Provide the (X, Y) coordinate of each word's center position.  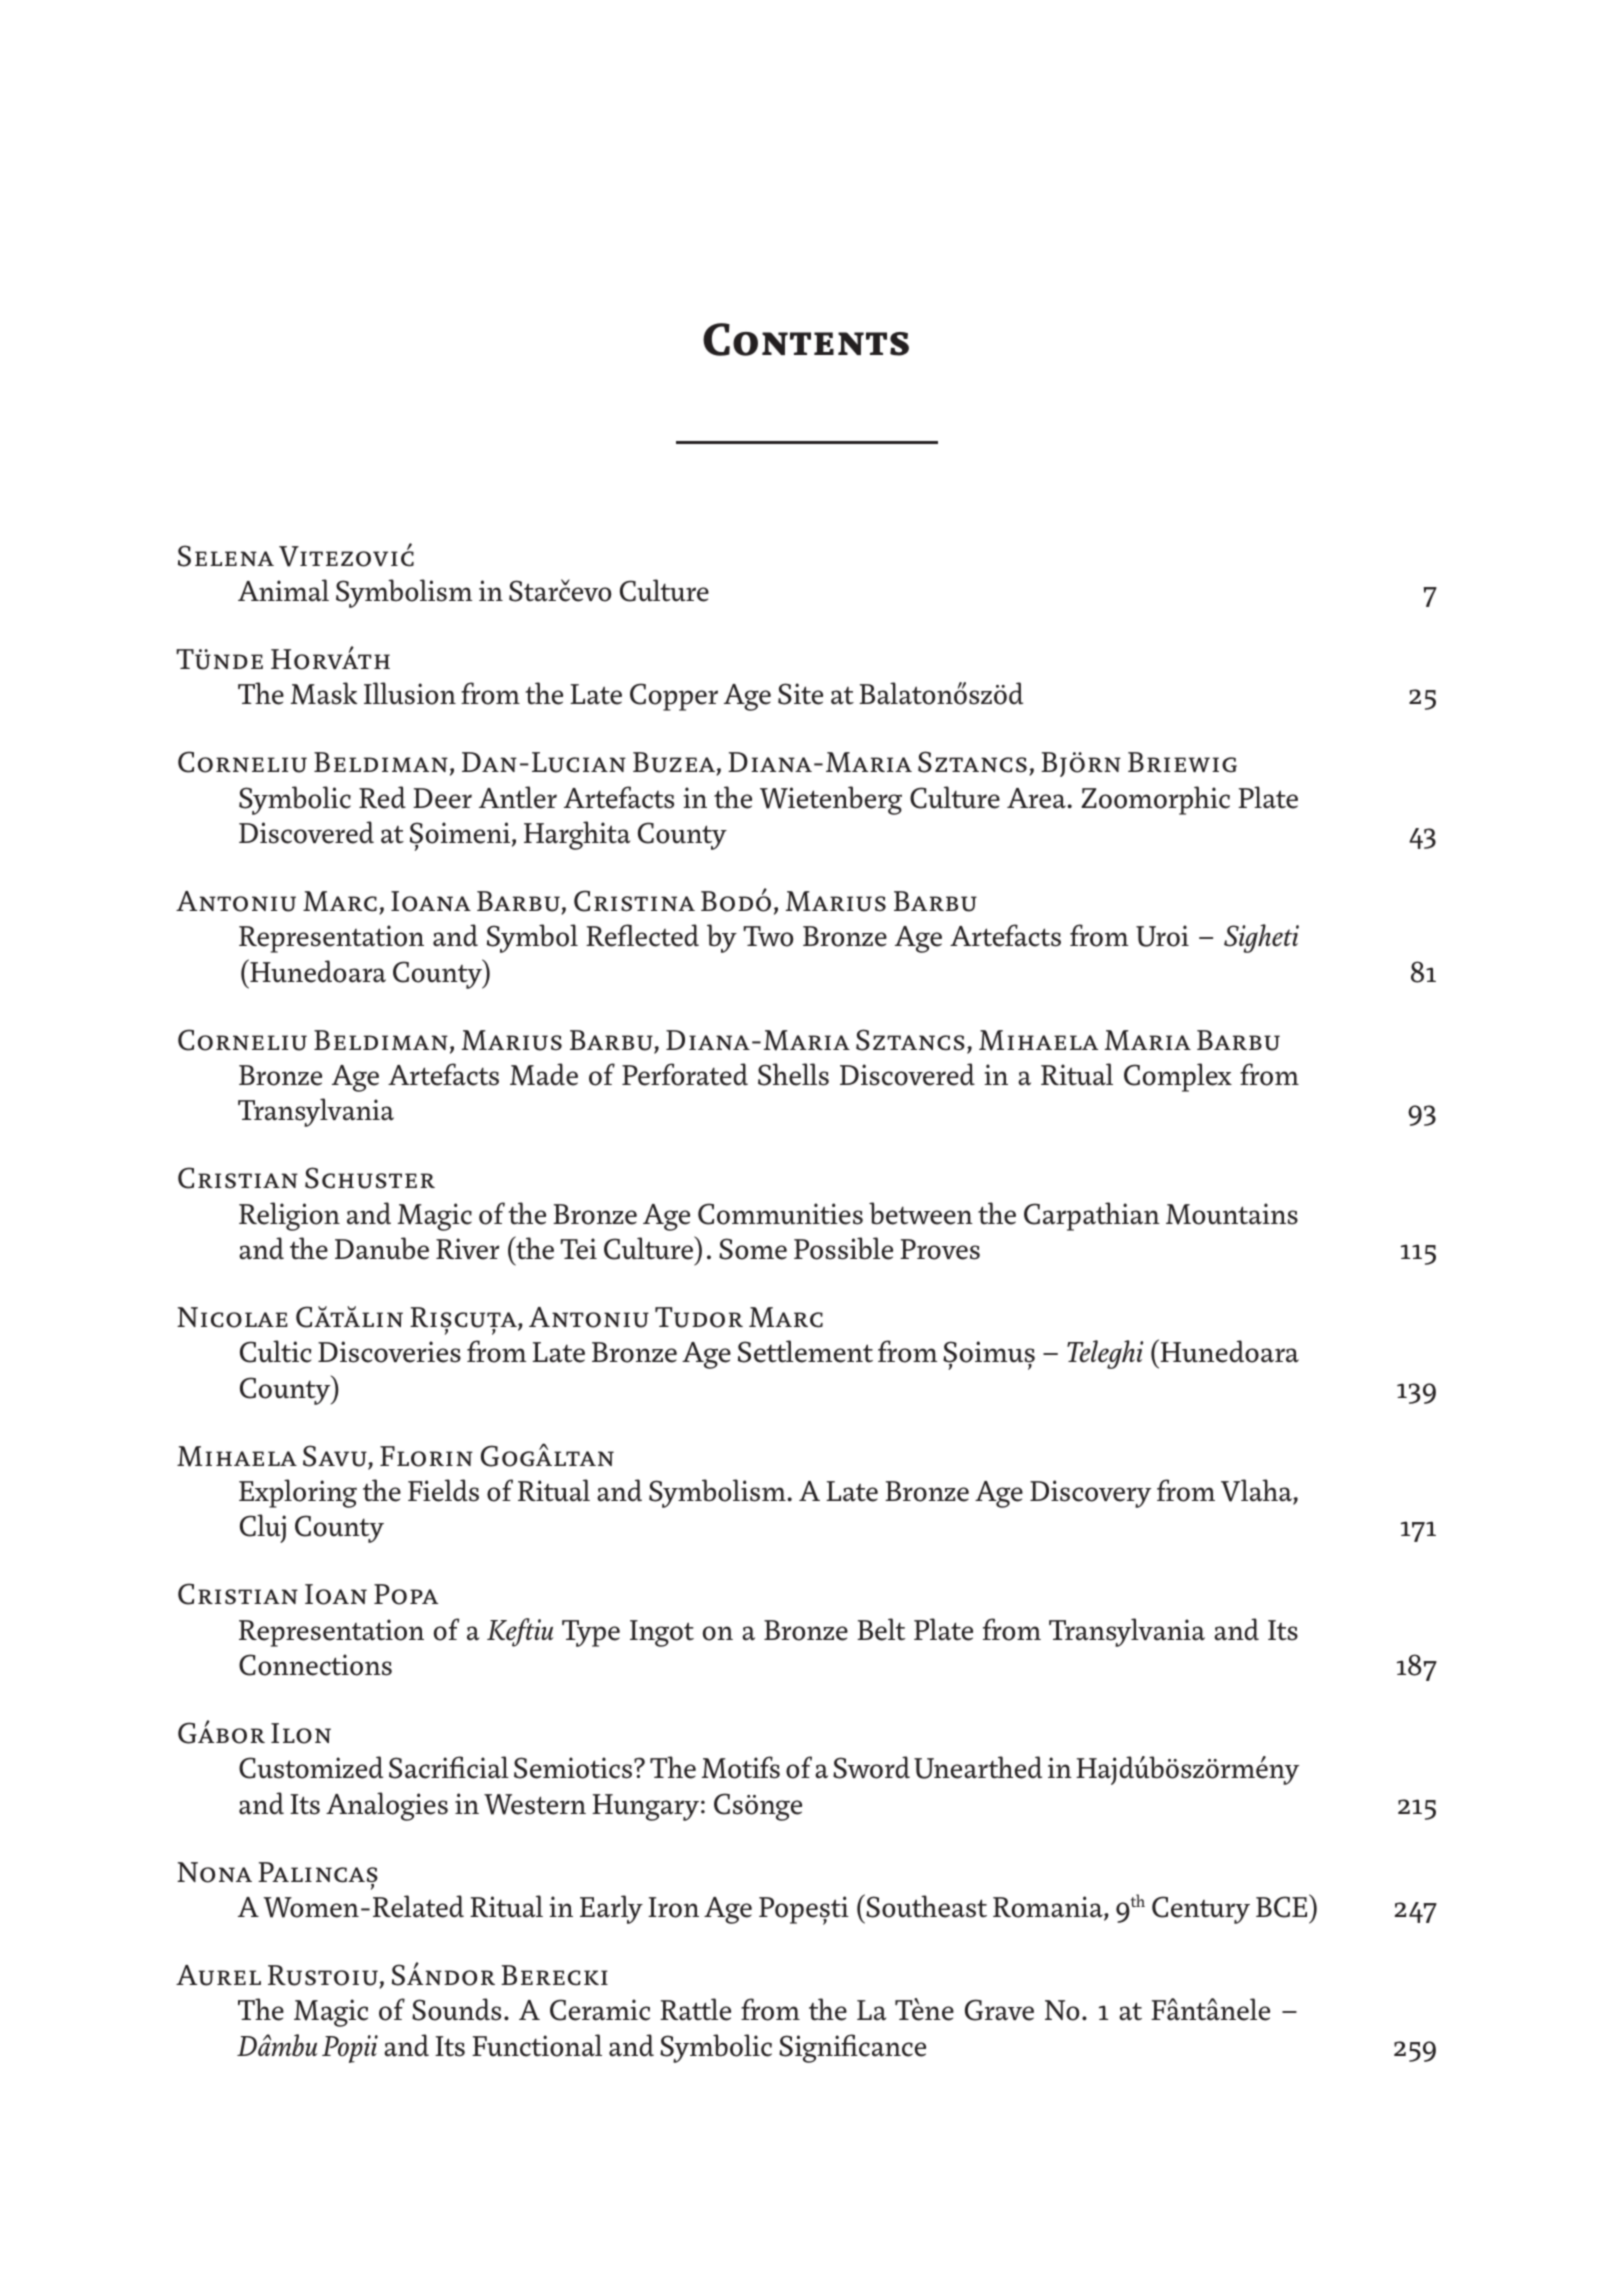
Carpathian (1092, 1216)
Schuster (370, 1178)
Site (800, 694)
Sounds (456, 2009)
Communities (780, 1214)
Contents (806, 339)
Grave (999, 2010)
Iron (673, 1907)
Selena (226, 556)
